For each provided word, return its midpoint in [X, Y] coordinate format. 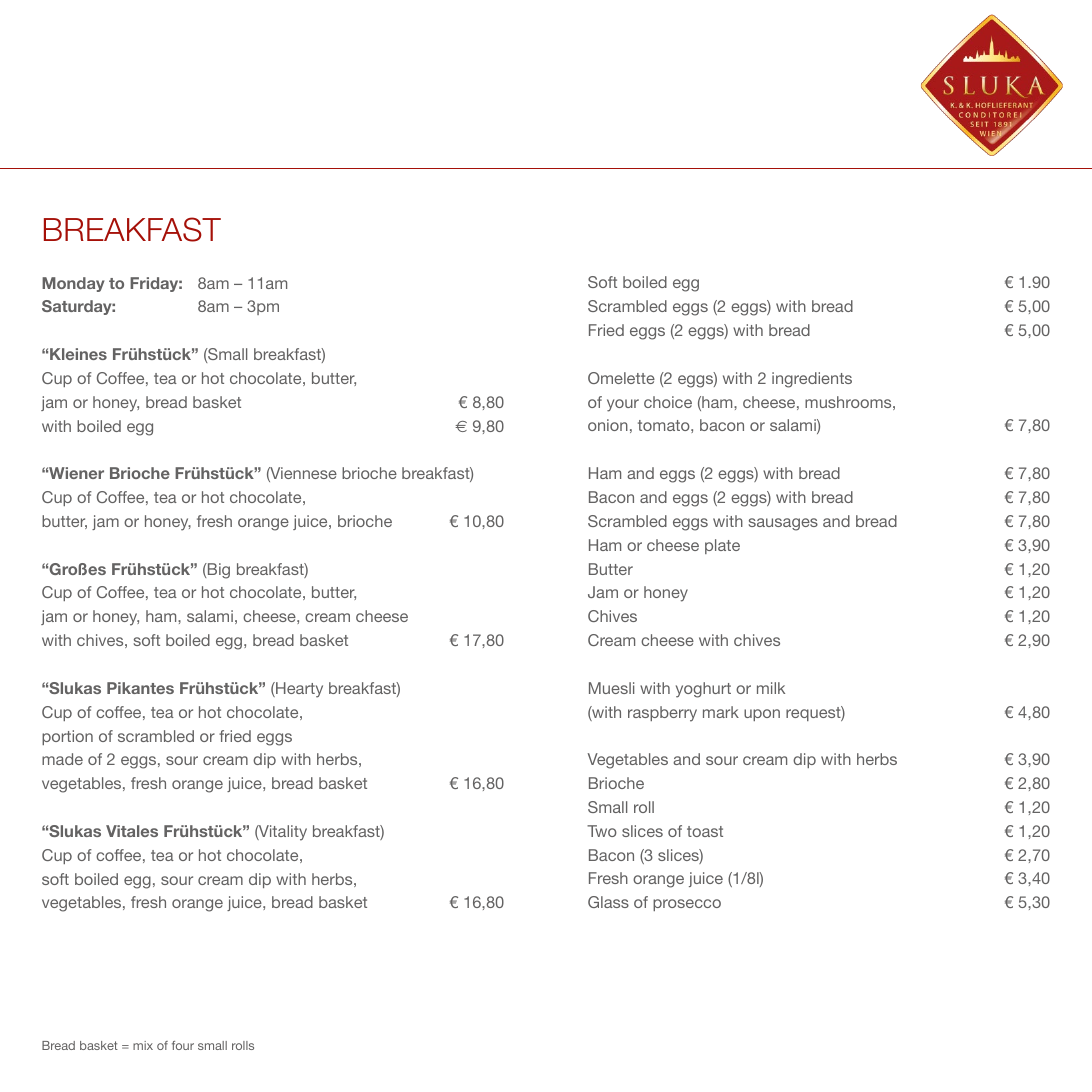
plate [722, 546]
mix [143, 1045]
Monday [73, 284]
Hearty [298, 690]
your [623, 405]
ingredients [812, 380]
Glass [608, 902]
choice [668, 402]
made [62, 759]
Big [218, 571]
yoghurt [703, 690]
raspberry [662, 714]
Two [602, 831]
